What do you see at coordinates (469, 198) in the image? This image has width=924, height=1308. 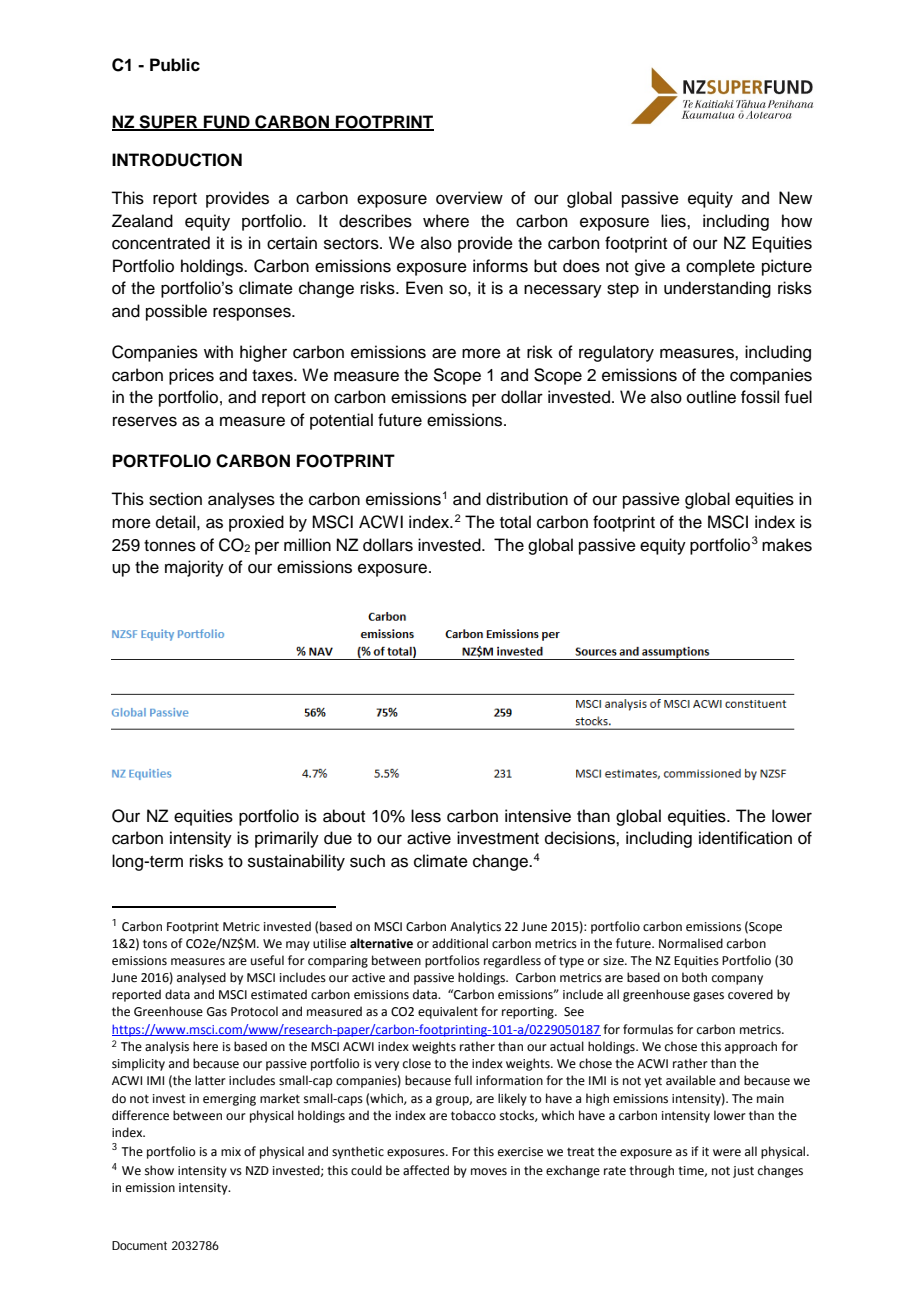 I see `overview` at bounding box center [469, 198].
